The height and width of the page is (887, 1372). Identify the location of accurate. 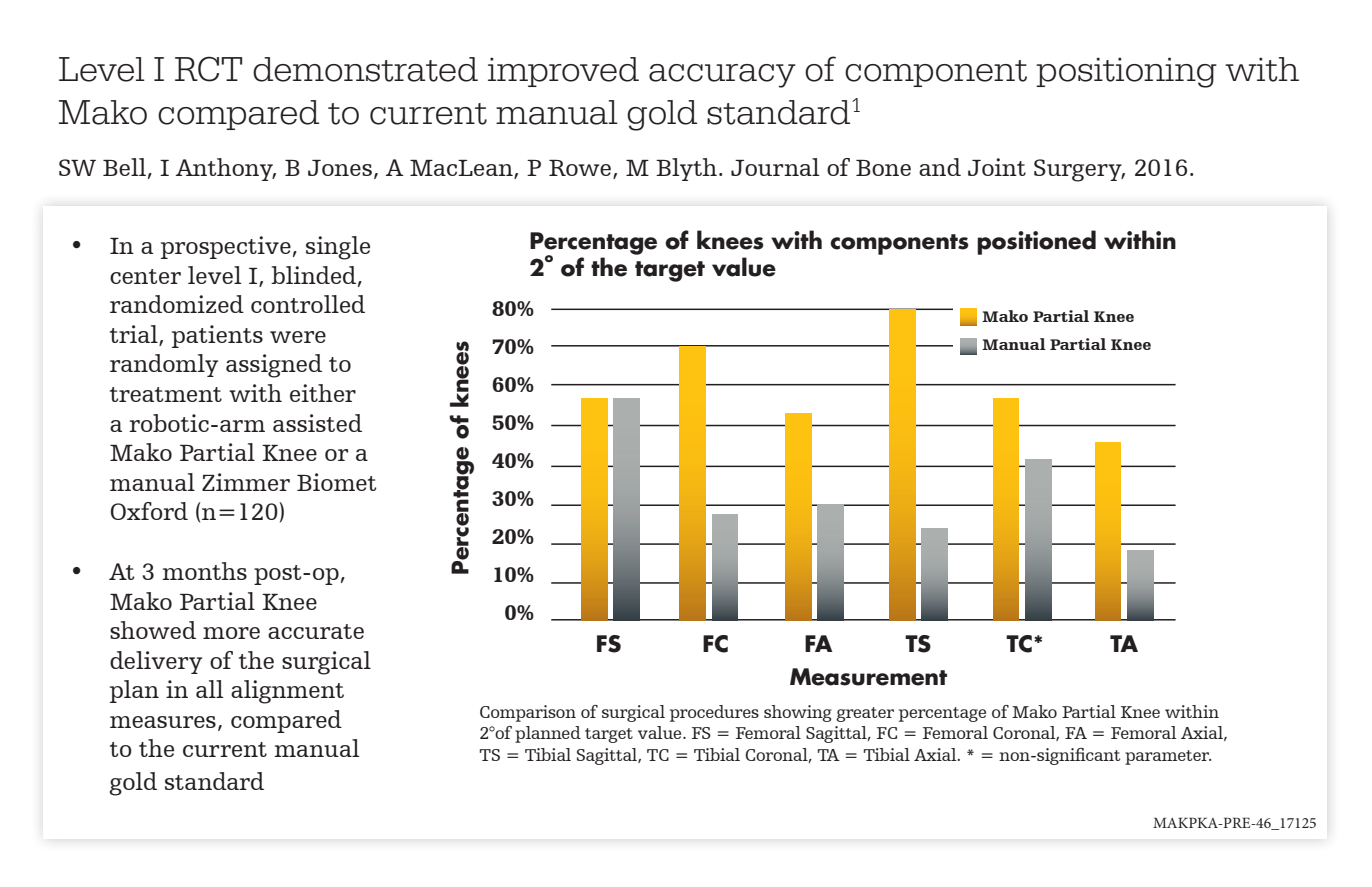
(316, 631).
